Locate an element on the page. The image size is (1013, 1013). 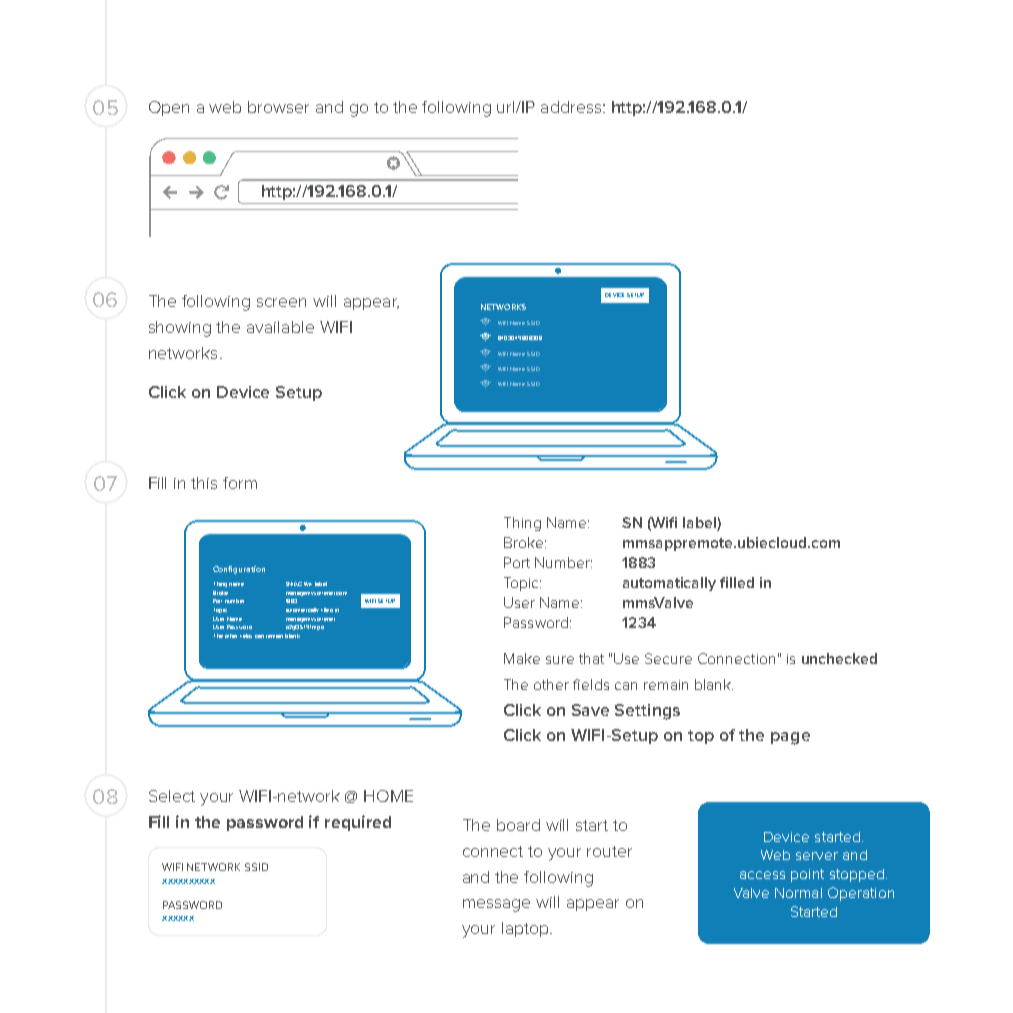
required is located at coordinates (358, 823).
